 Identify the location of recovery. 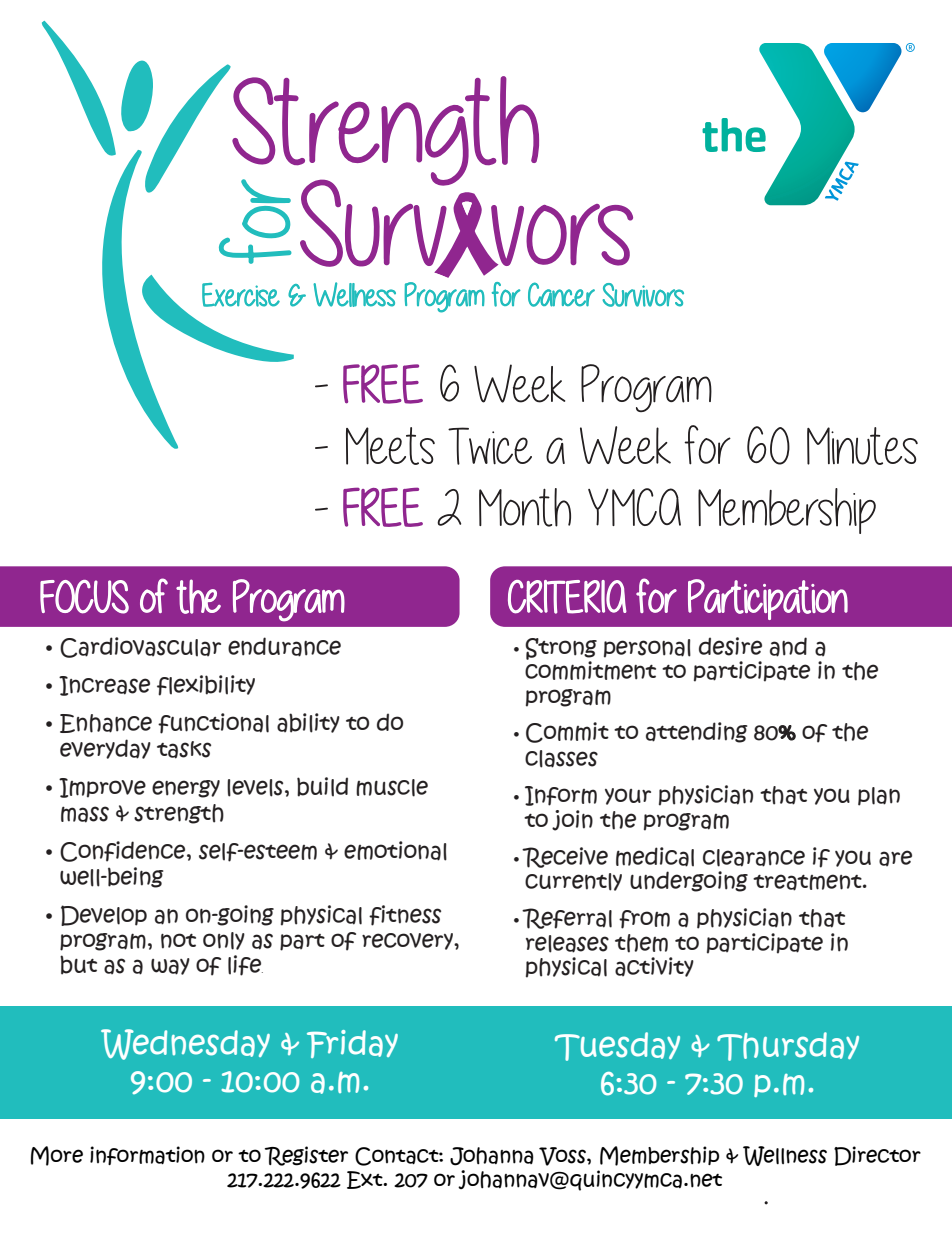
(408, 941).
